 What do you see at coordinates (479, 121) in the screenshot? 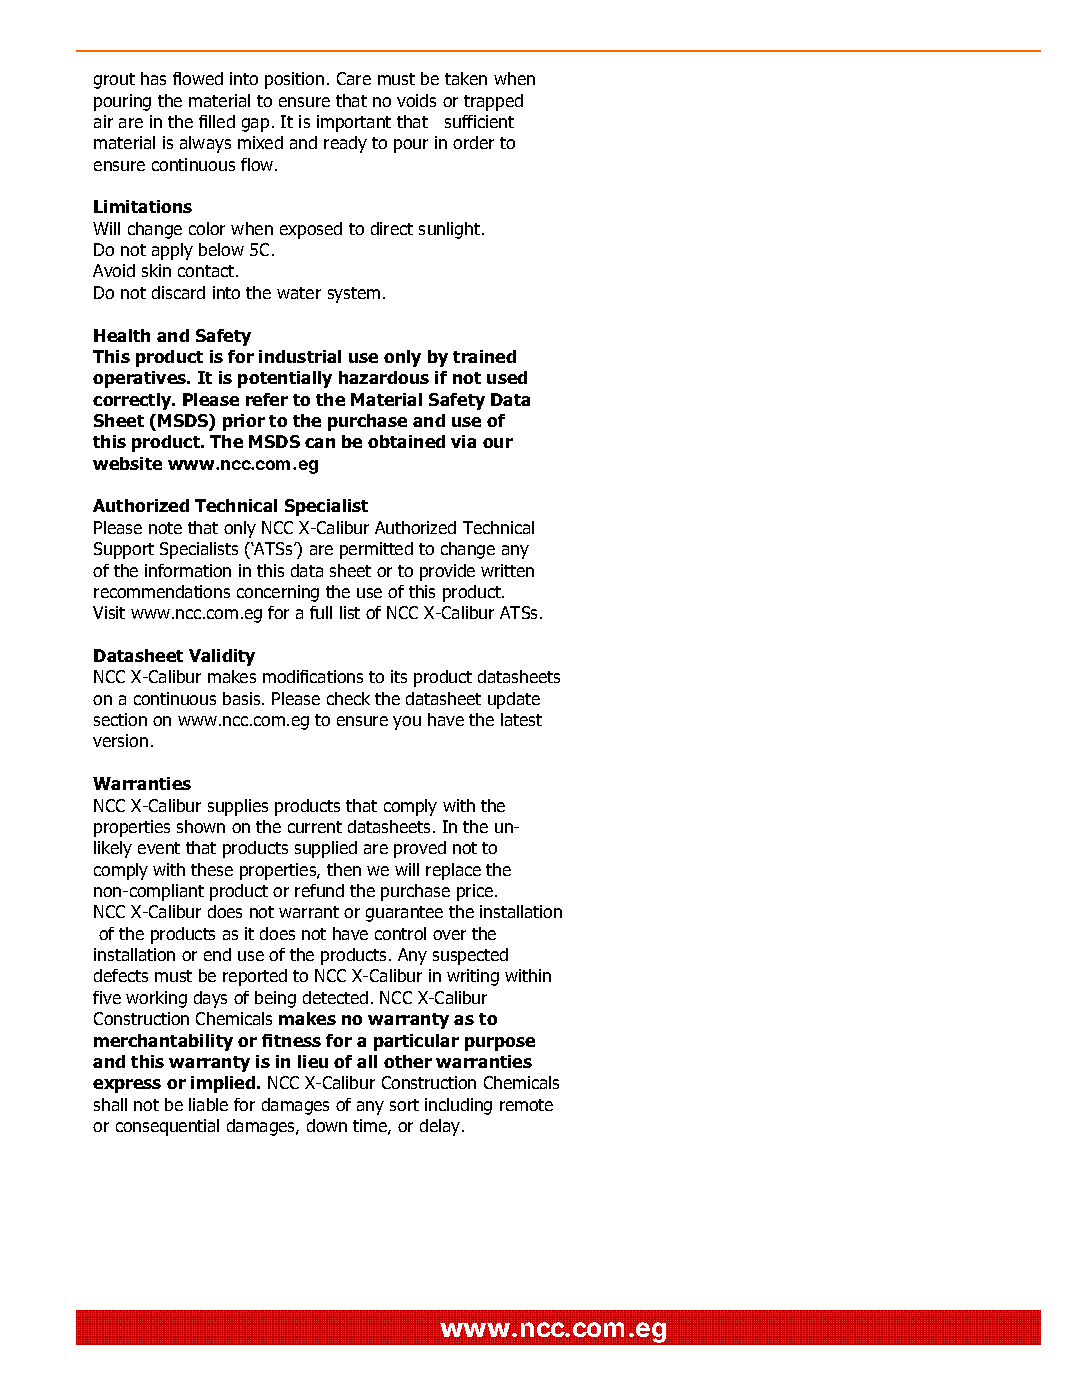
I see `sufficient` at bounding box center [479, 121].
